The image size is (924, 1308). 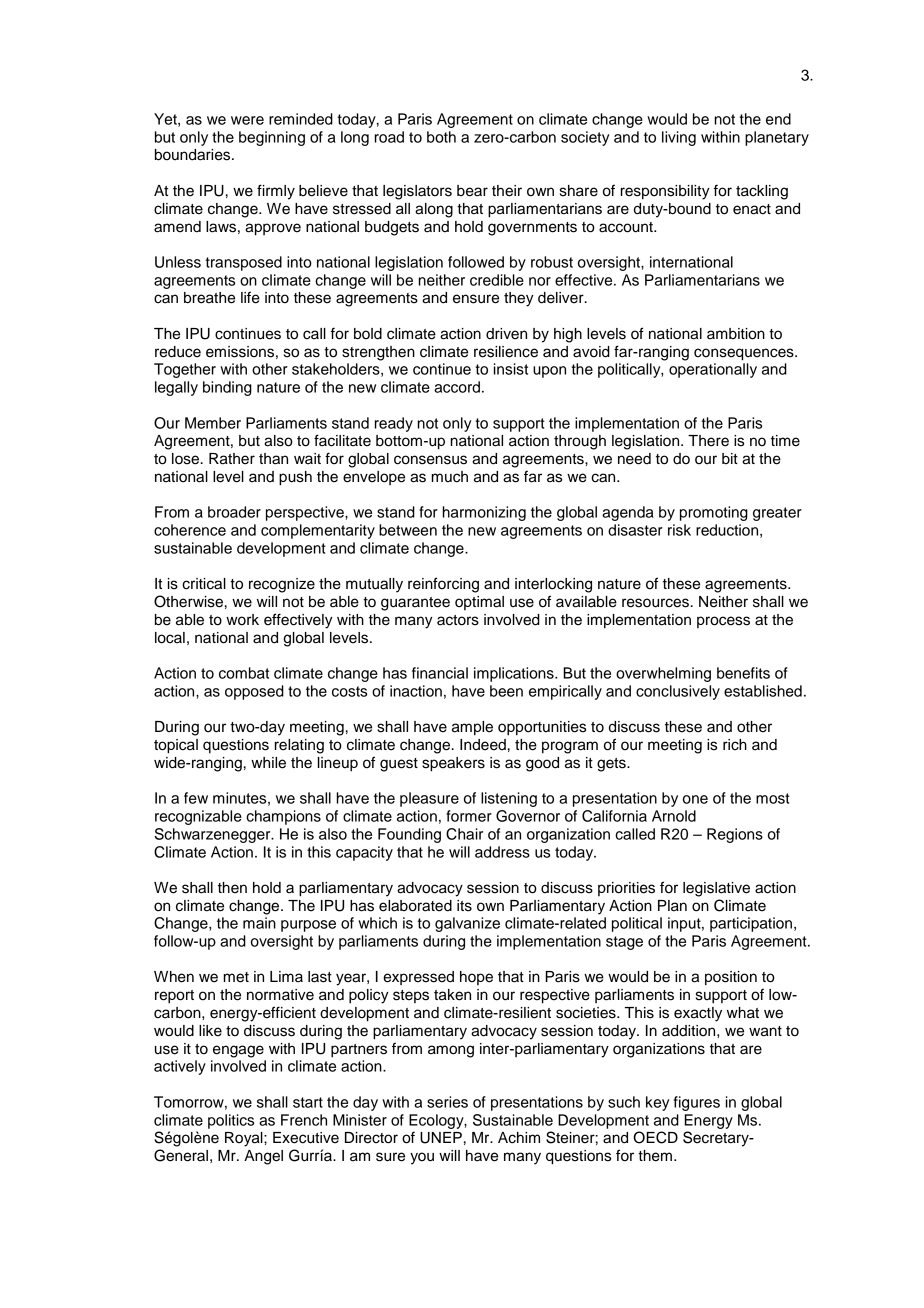 What do you see at coordinates (441, 137) in the document?
I see `both` at bounding box center [441, 137].
